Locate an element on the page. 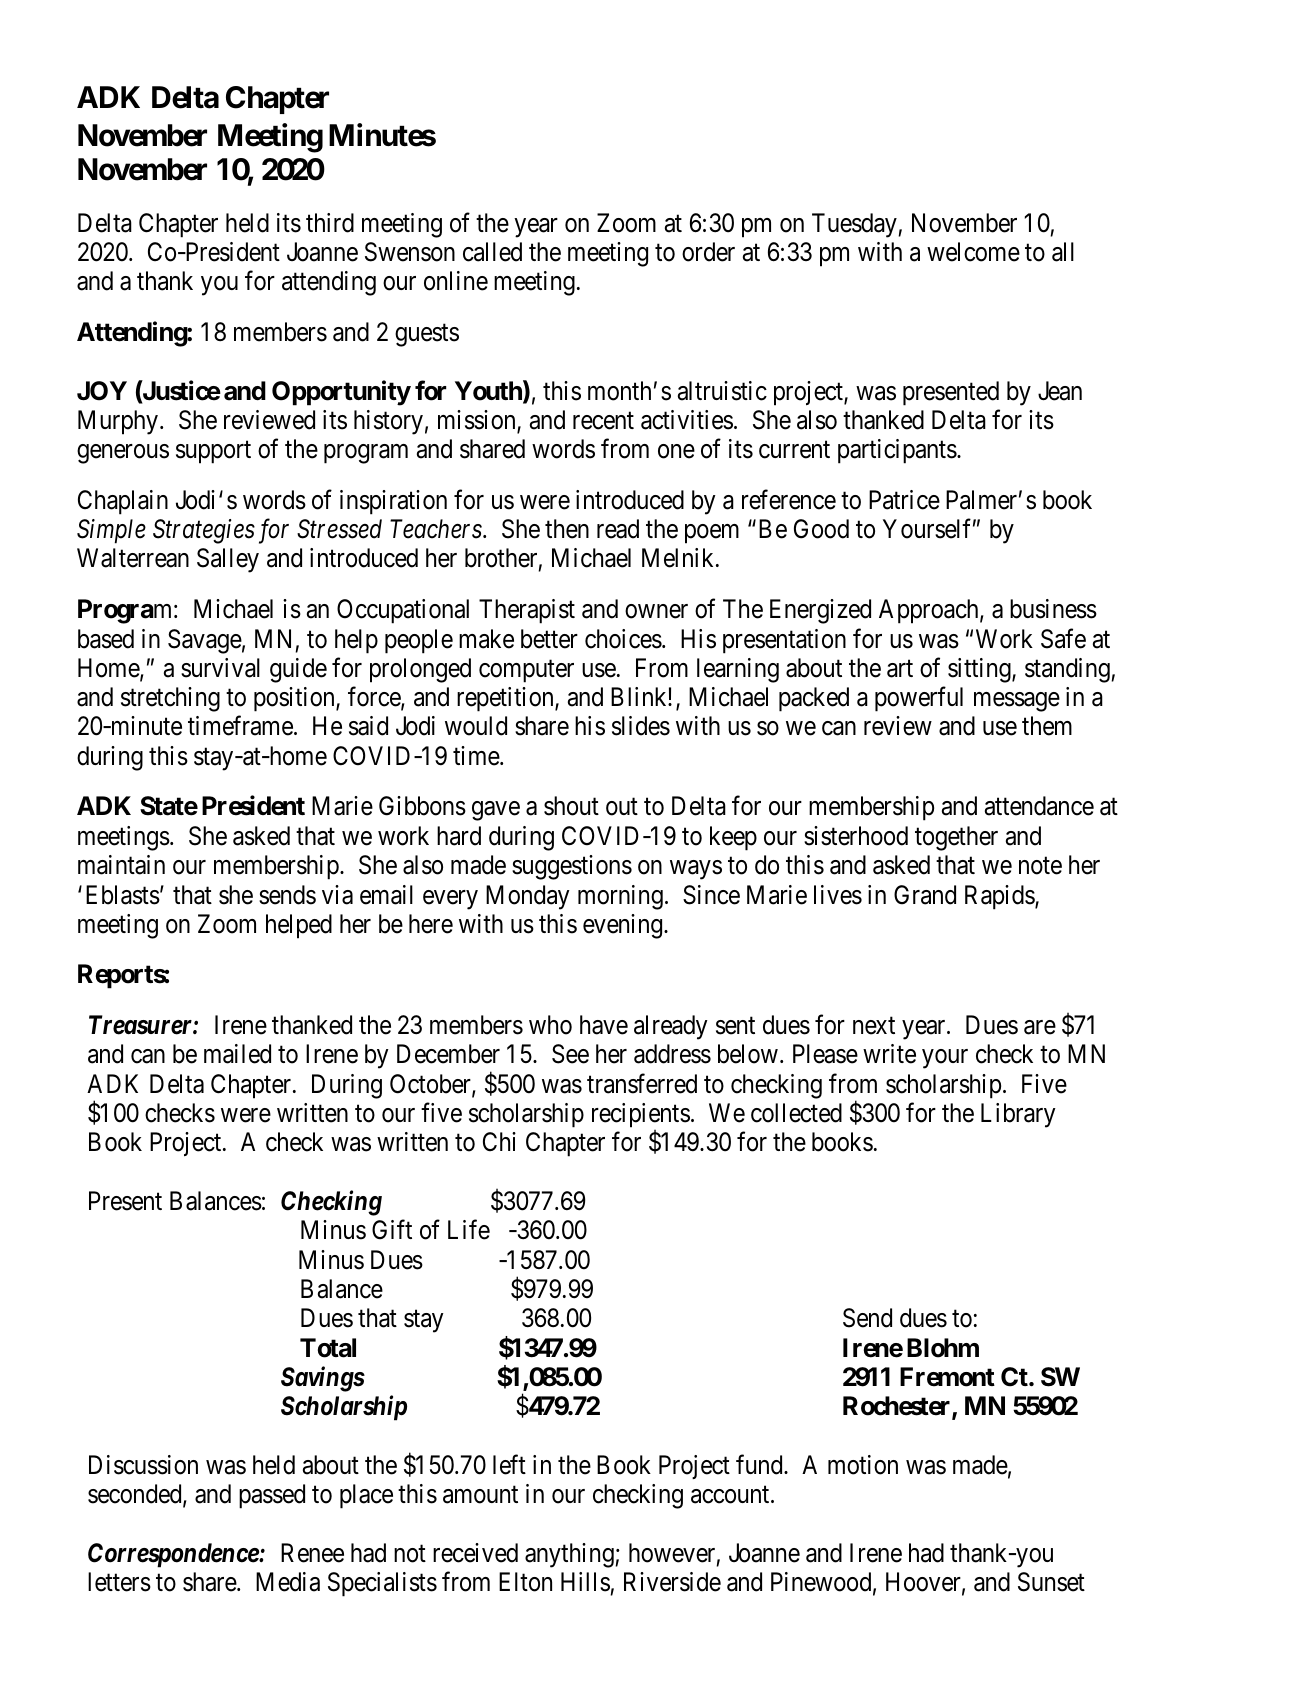 The width and height of the document is (1301, 1684). called is located at coordinates (492, 252).
